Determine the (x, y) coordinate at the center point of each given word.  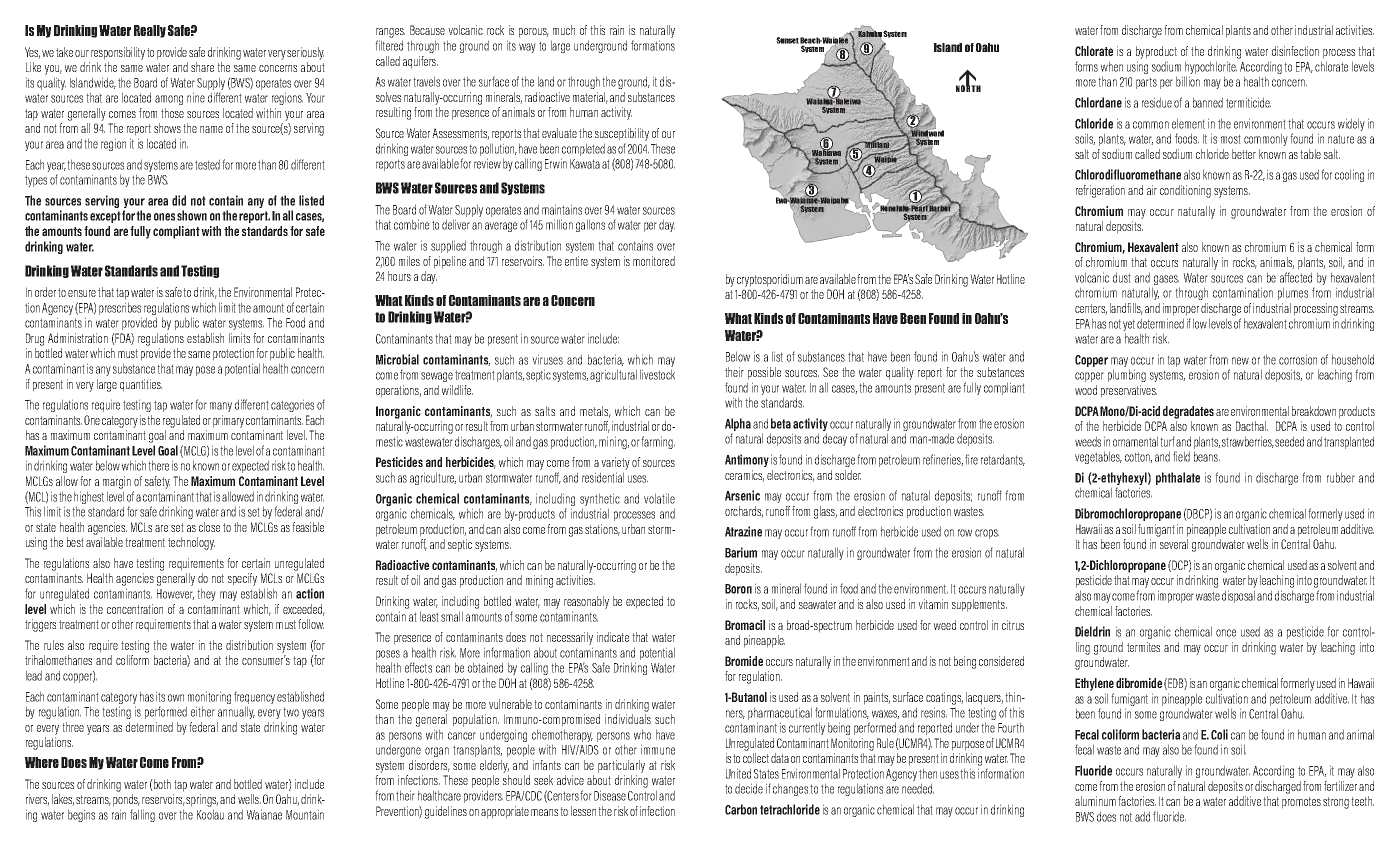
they (206, 594)
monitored (654, 261)
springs (202, 800)
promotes (1301, 803)
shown (192, 215)
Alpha (738, 426)
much (564, 30)
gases (1166, 281)
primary (228, 421)
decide (749, 788)
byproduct (1156, 52)
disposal (1238, 596)
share (202, 67)
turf (1167, 441)
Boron (738, 589)
